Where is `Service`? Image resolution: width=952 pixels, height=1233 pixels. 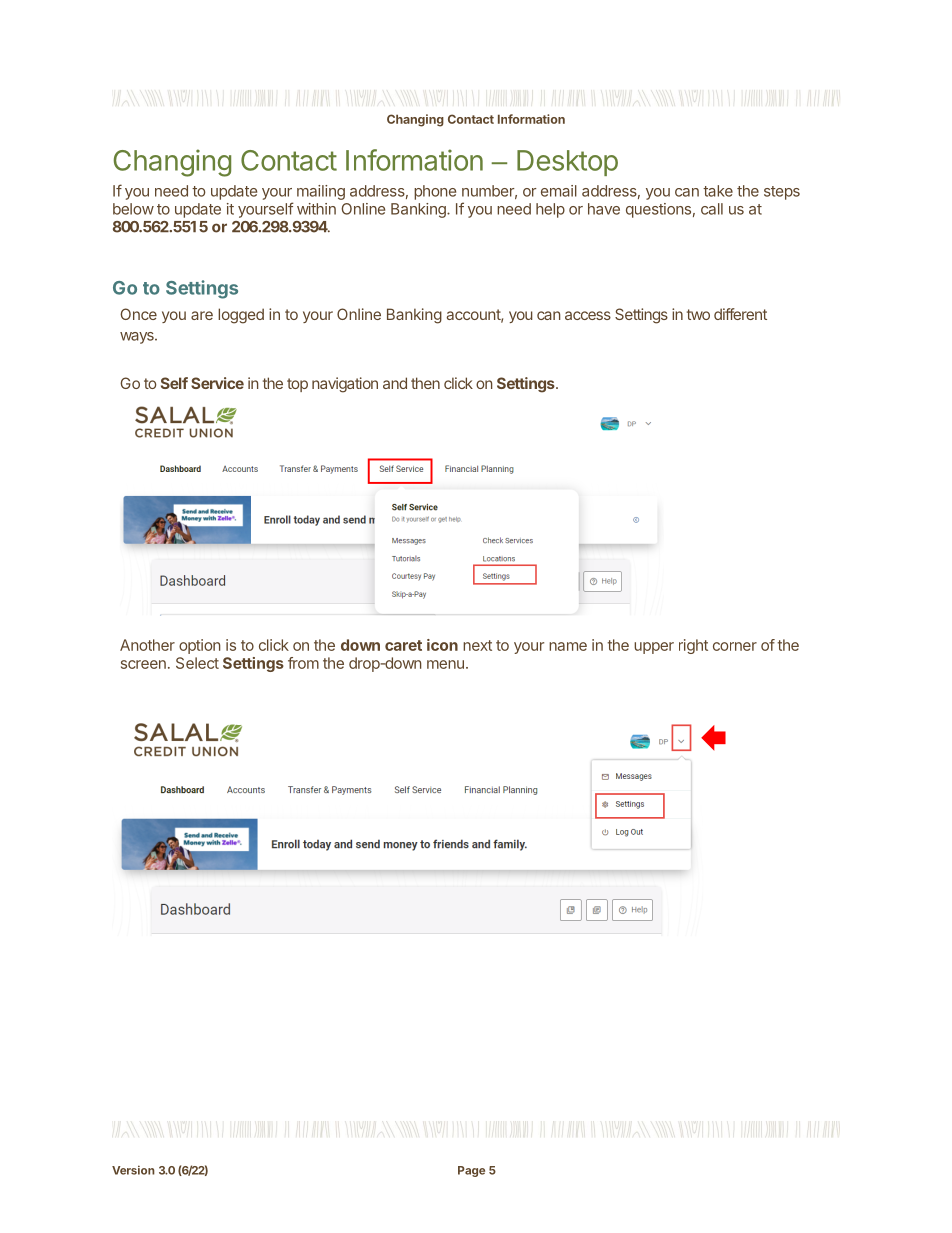
Service is located at coordinates (217, 383).
